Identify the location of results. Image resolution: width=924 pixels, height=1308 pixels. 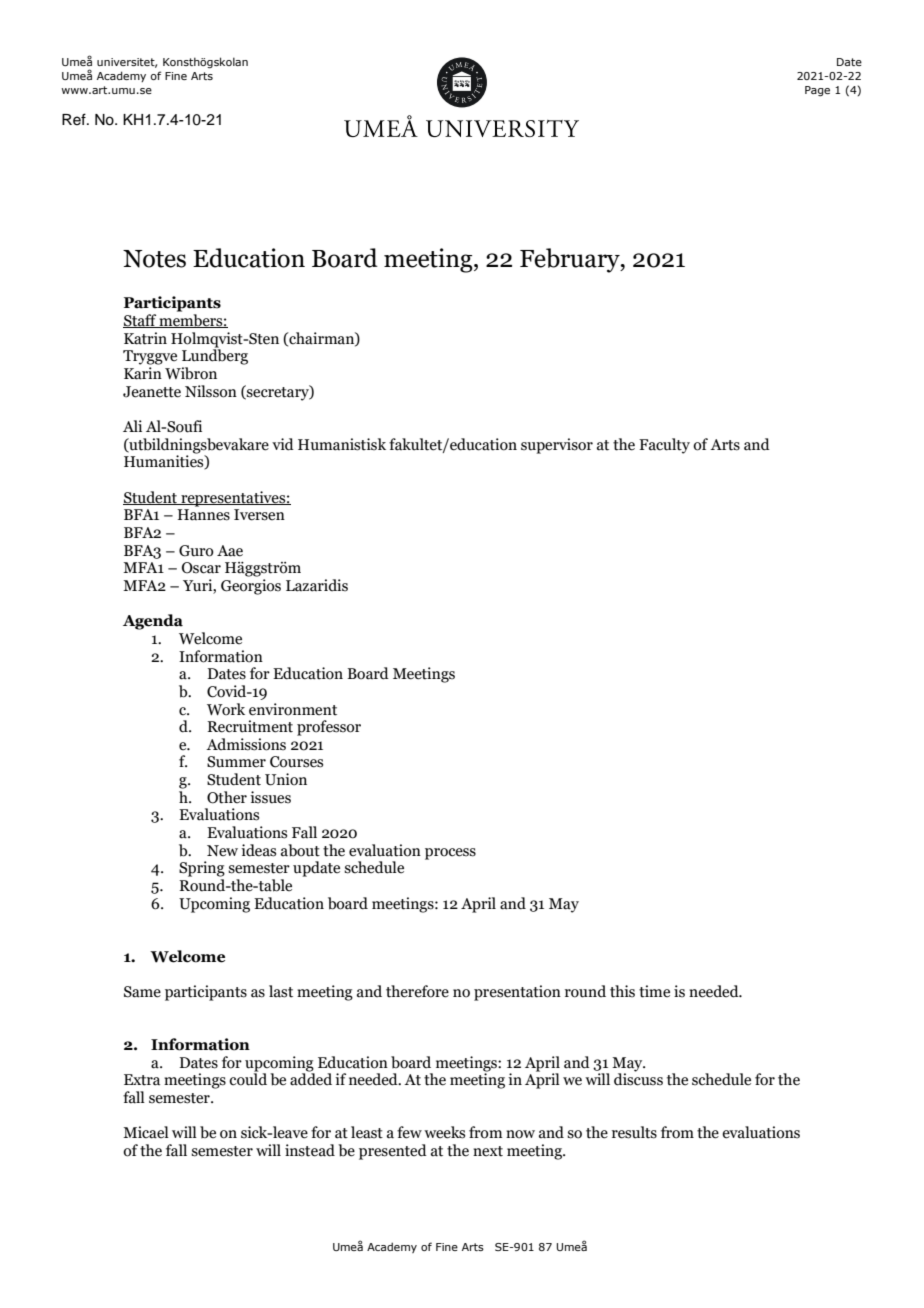
(634, 1132).
